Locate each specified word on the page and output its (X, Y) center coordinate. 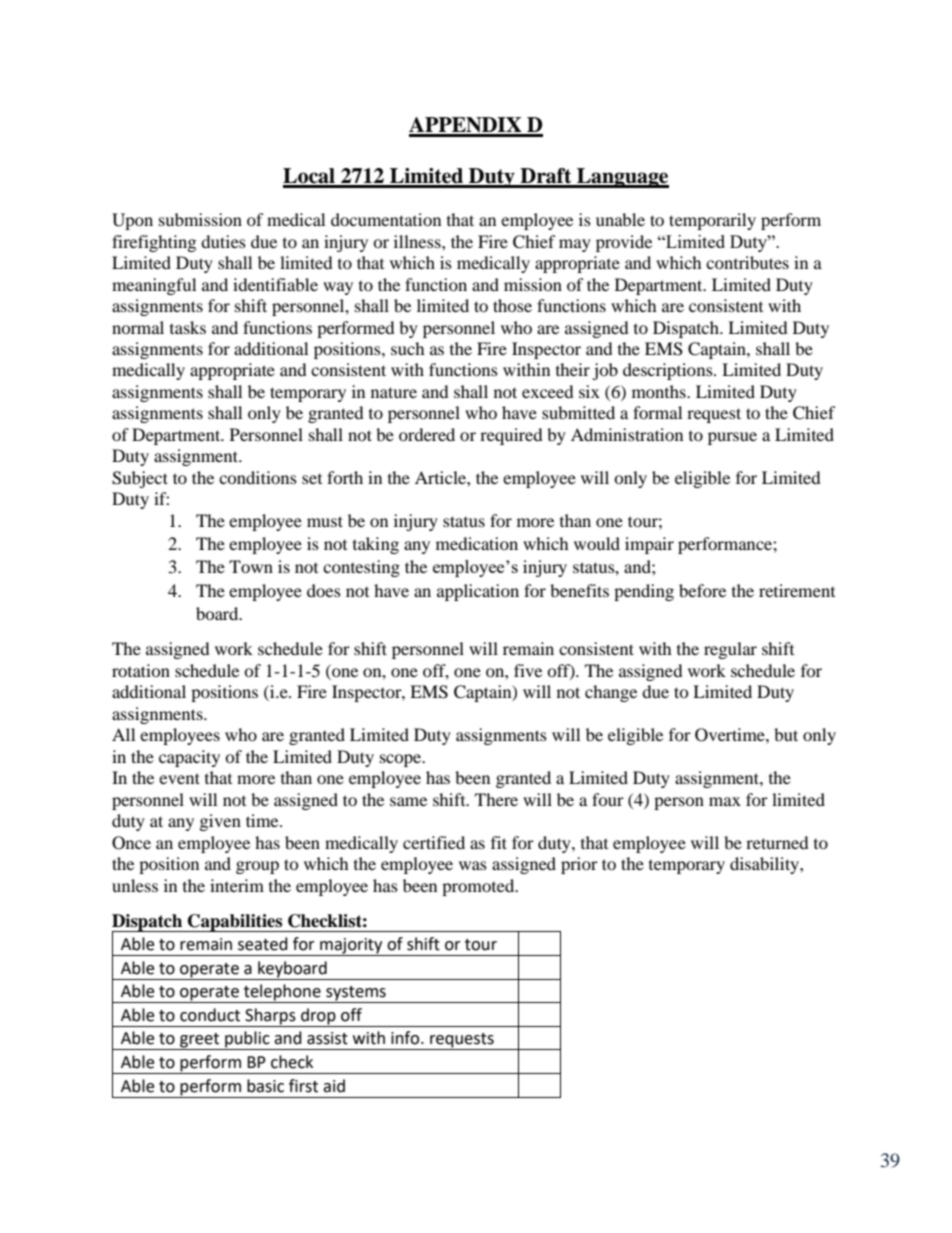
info (406, 1038)
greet (200, 1041)
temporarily (712, 221)
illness (418, 241)
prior (579, 865)
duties (223, 241)
